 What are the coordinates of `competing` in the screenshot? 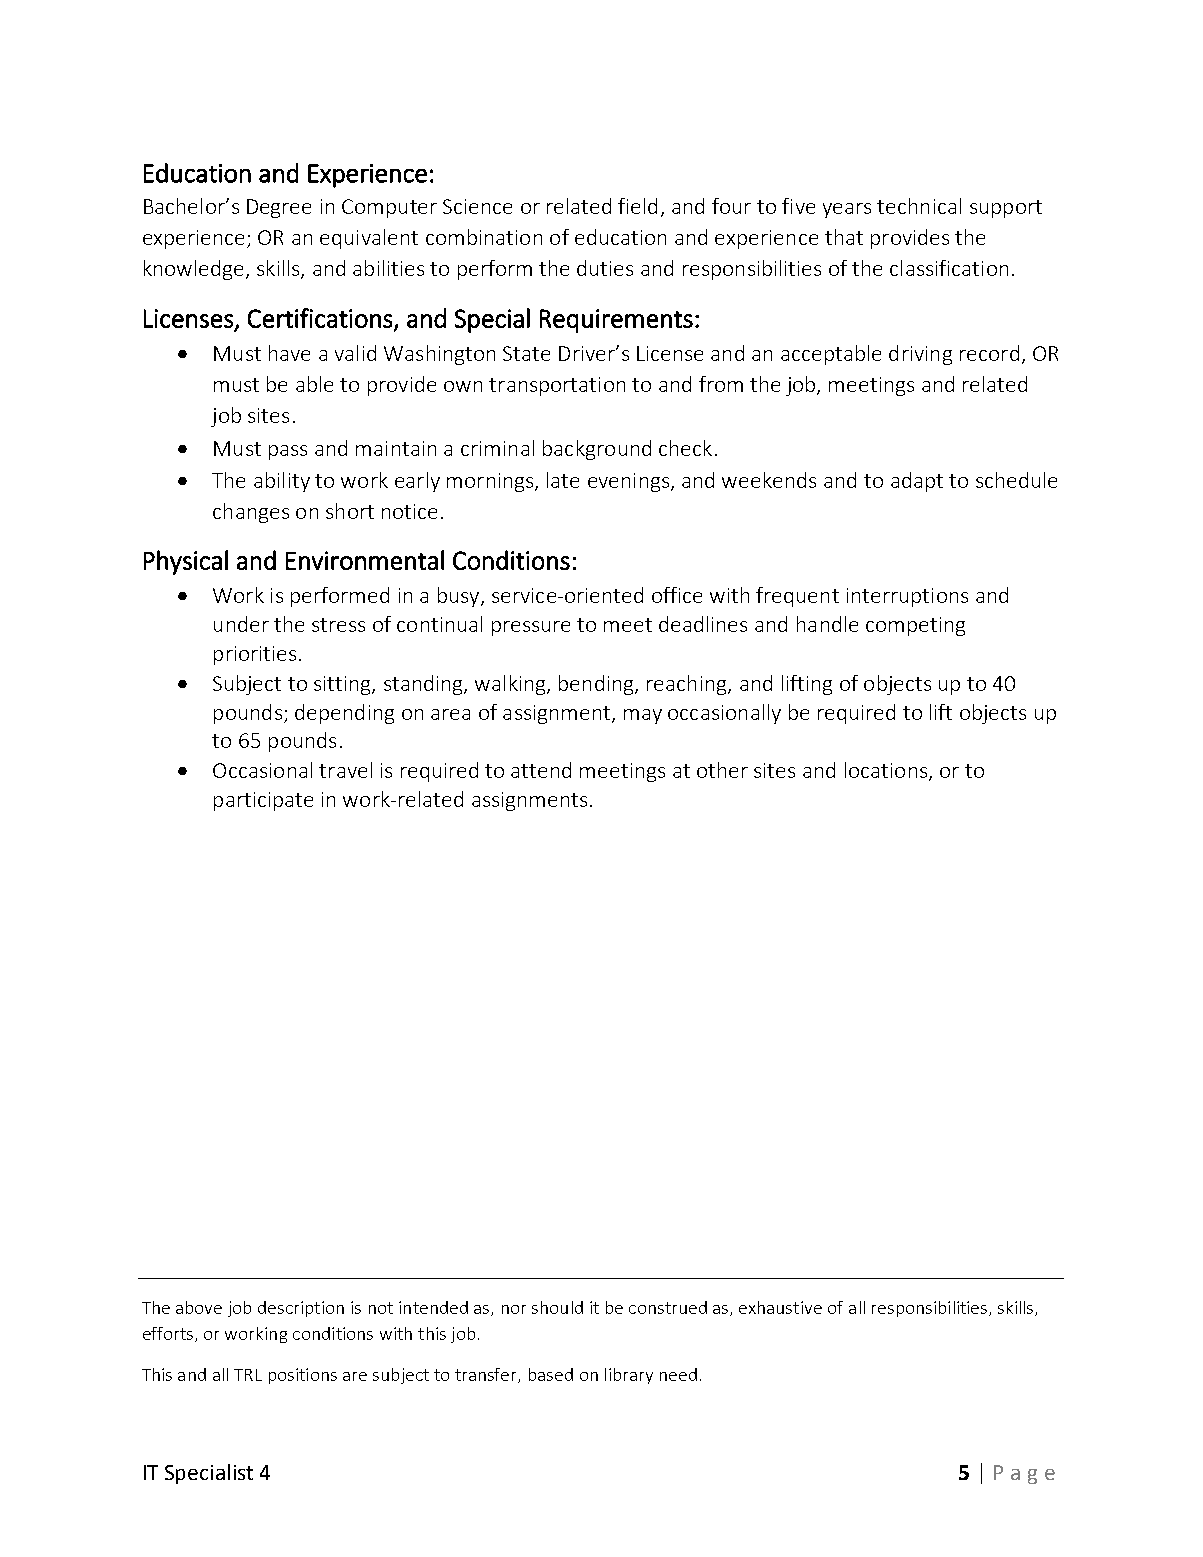 It's located at (915, 626).
